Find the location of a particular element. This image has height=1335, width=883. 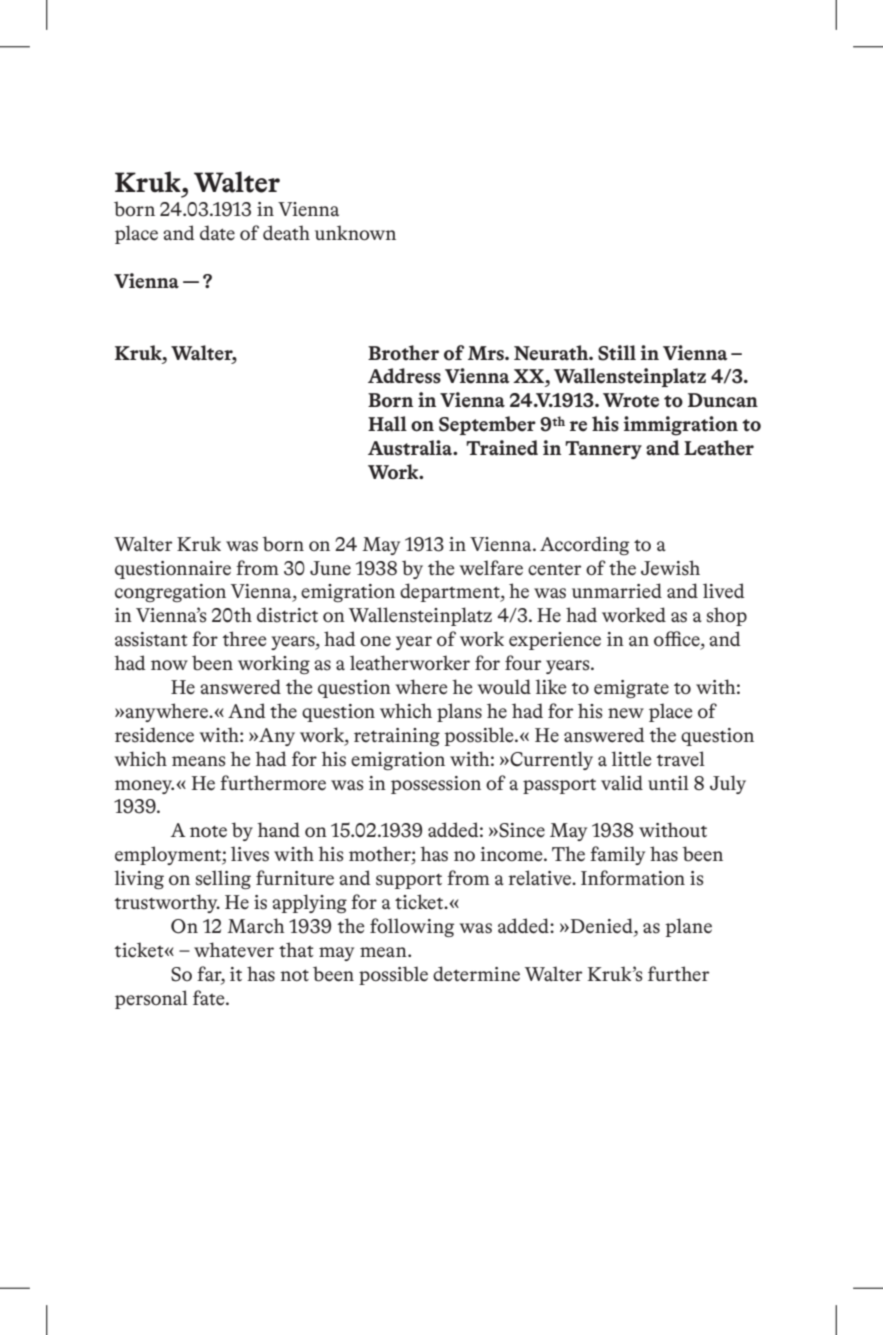

note is located at coordinates (208, 832).
